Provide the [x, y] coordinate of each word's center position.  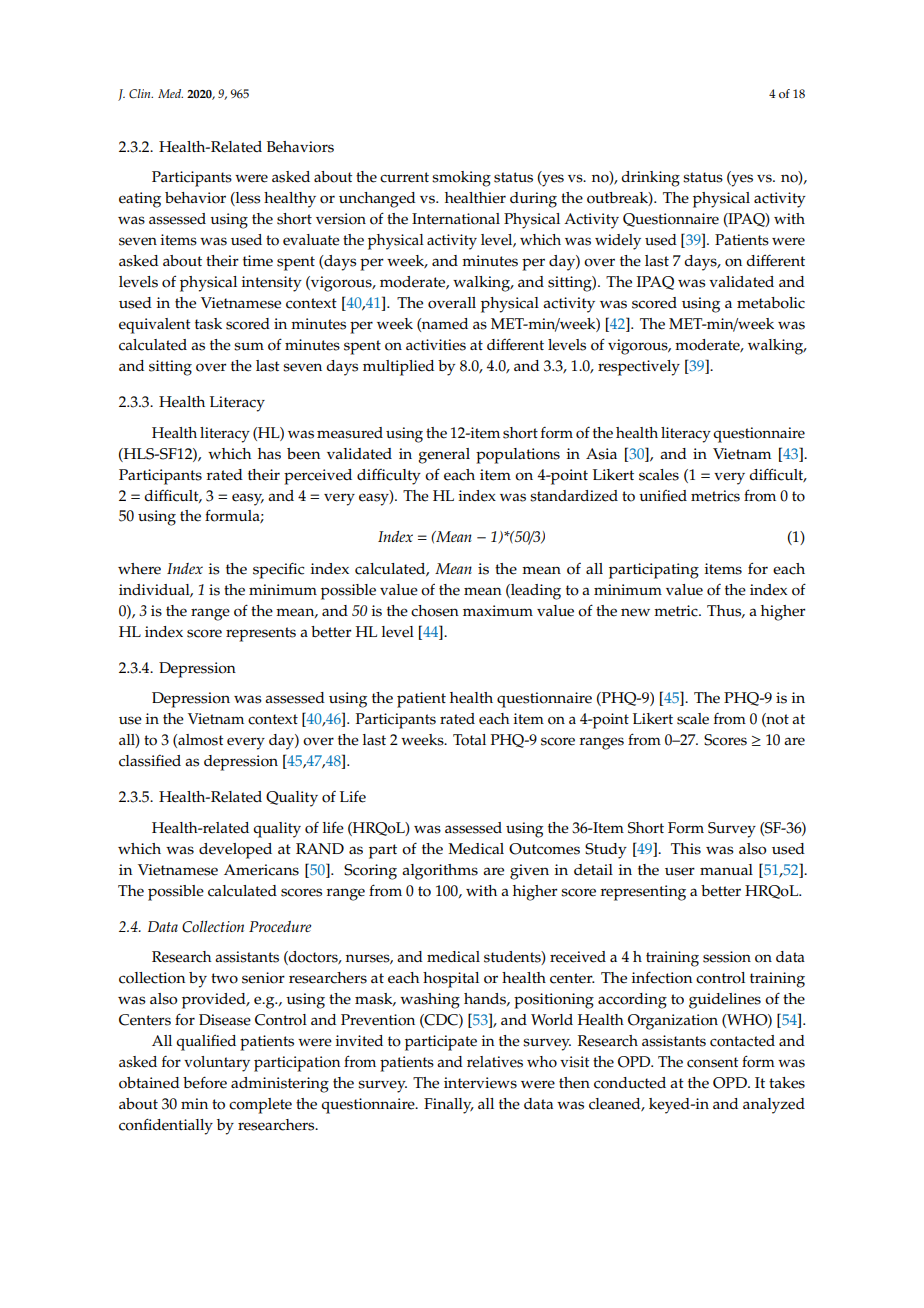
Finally [449, 1106]
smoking [461, 179]
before [205, 1082]
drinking [650, 179]
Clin [141, 94]
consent [712, 1062]
